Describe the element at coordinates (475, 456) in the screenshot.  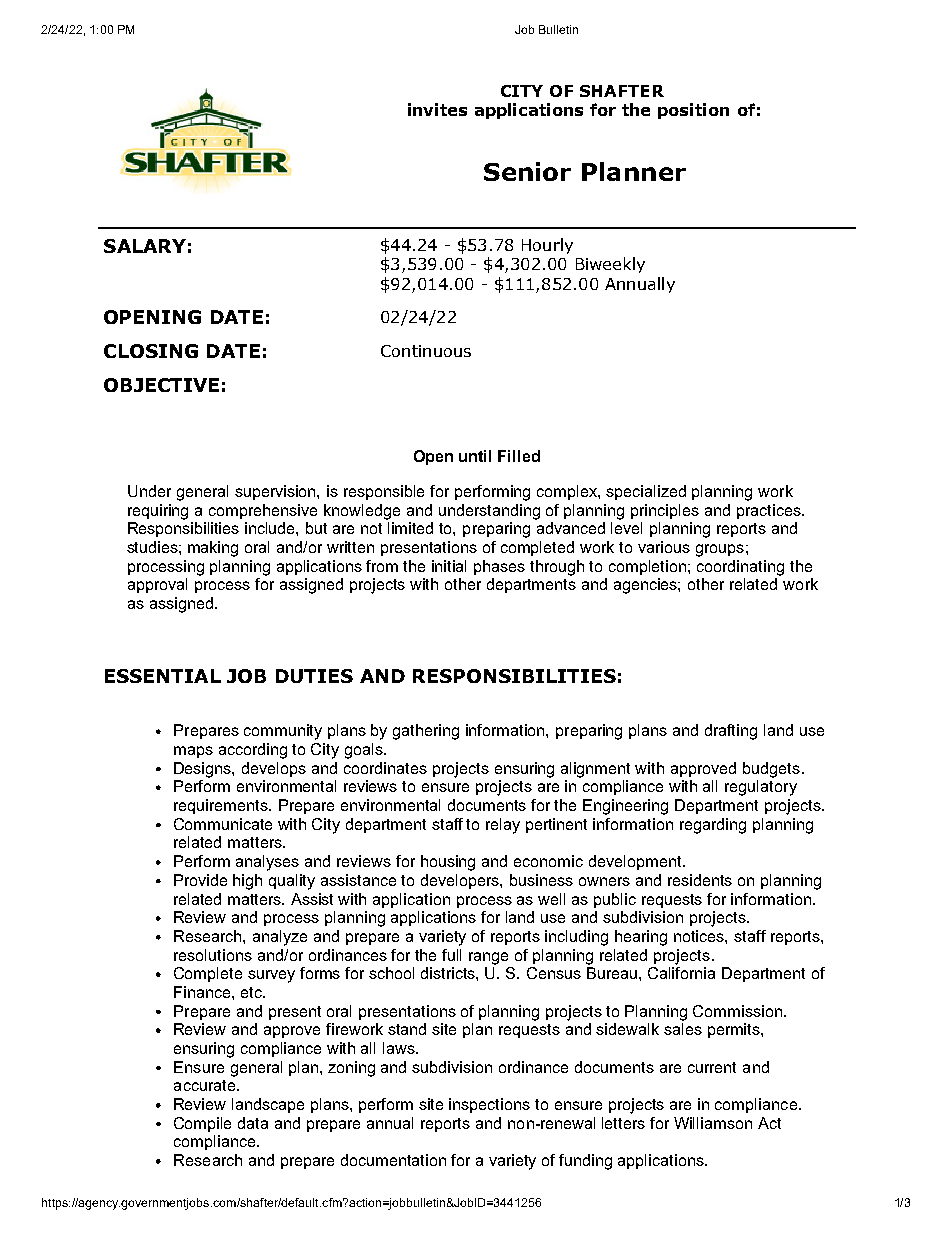
I see `until` at that location.
